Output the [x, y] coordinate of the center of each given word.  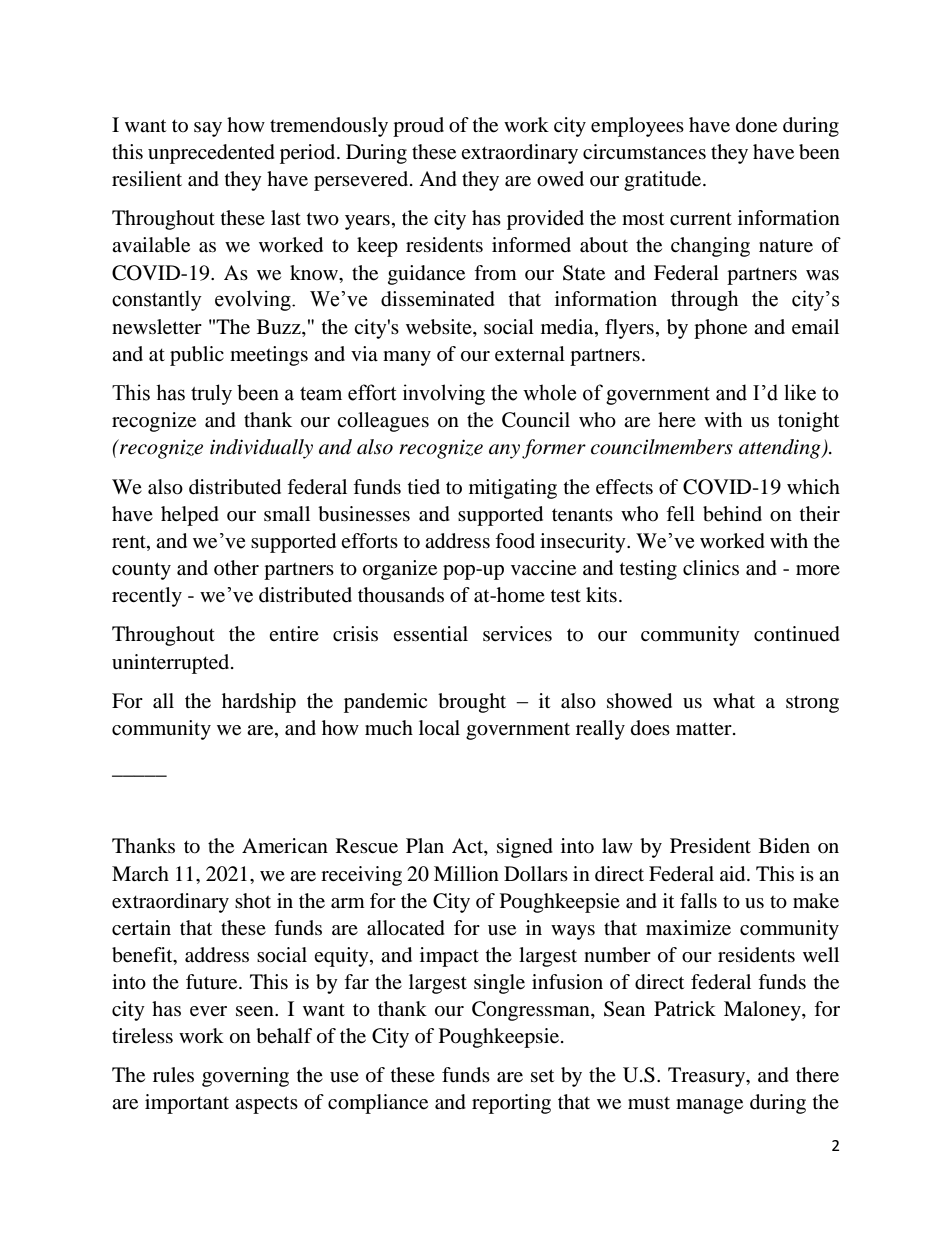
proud [418, 127]
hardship [259, 703]
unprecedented [211, 154]
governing [245, 1077]
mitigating [513, 489]
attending [781, 449]
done [756, 125]
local [439, 728]
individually [261, 449]
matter [705, 728]
